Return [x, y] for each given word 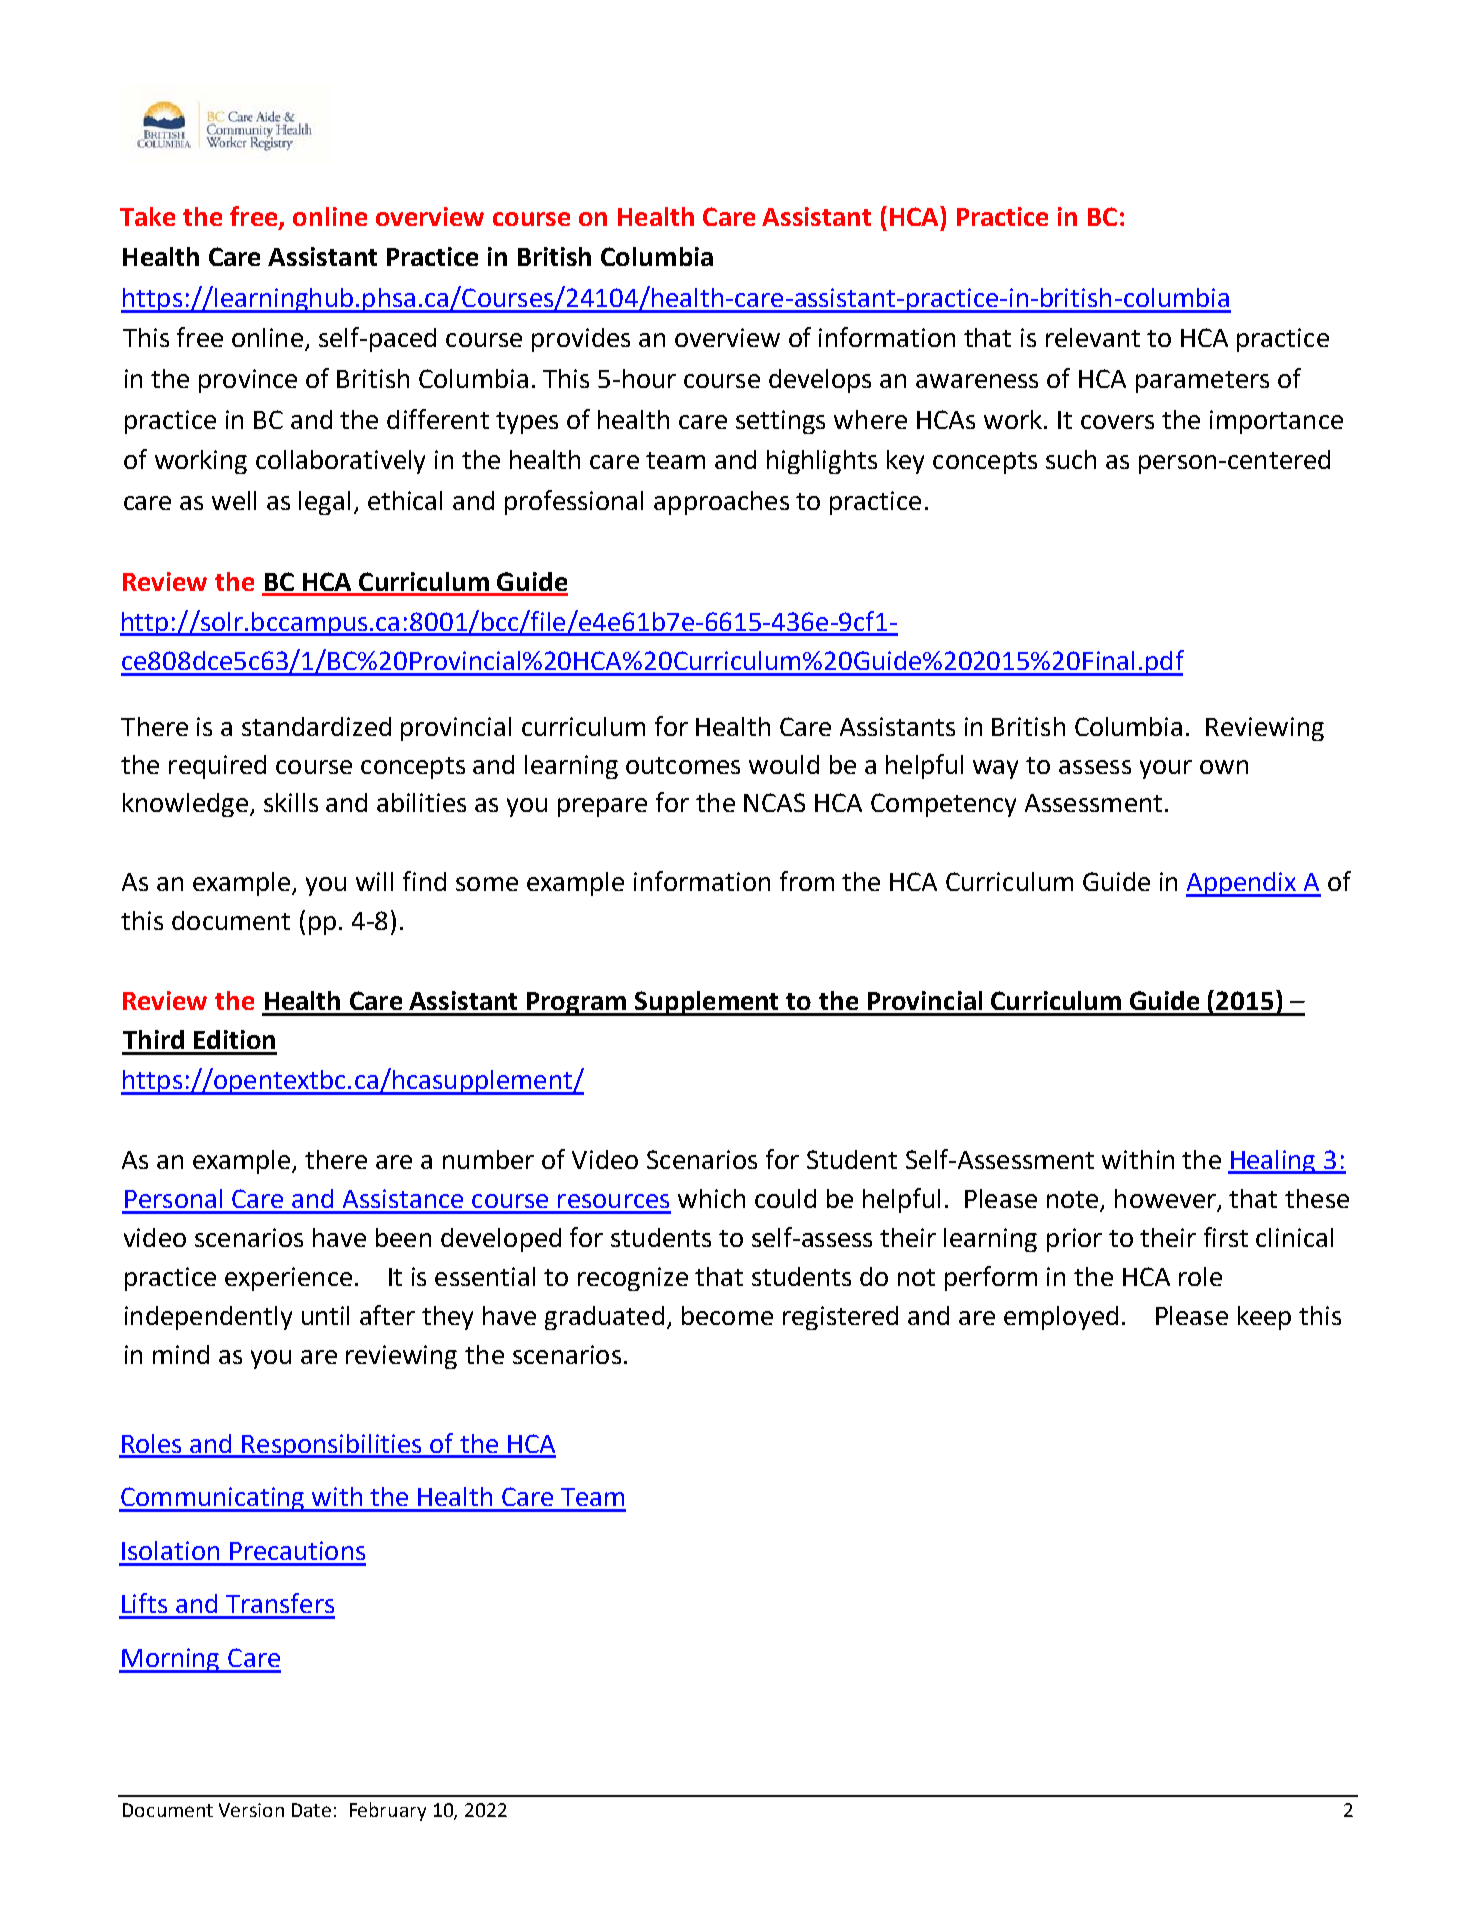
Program [577, 1004]
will [374, 881]
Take [147, 216]
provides [581, 340]
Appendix [1242, 884]
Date [311, 1810]
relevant [1093, 337]
